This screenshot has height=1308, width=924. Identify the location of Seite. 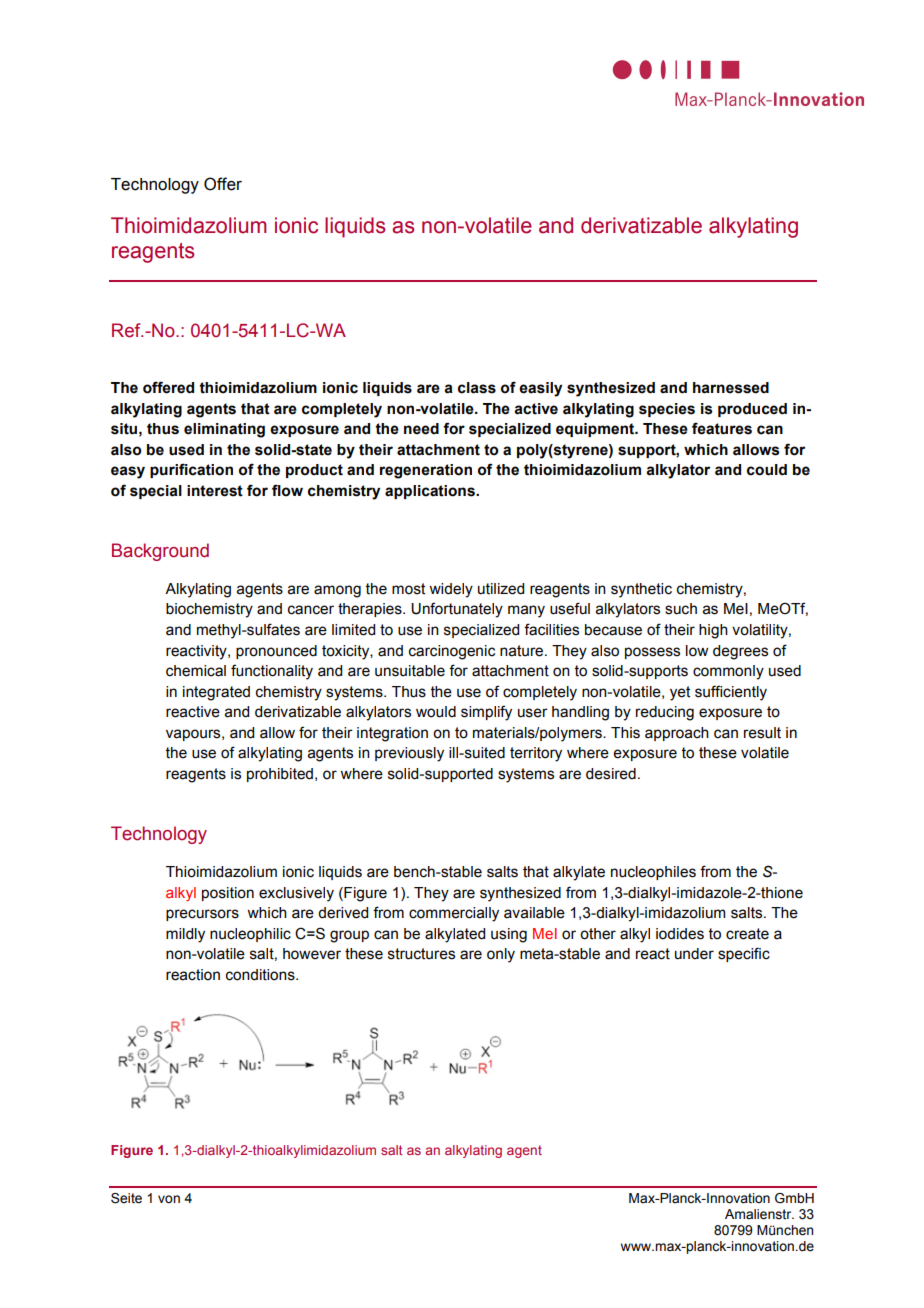
(126, 1198).
